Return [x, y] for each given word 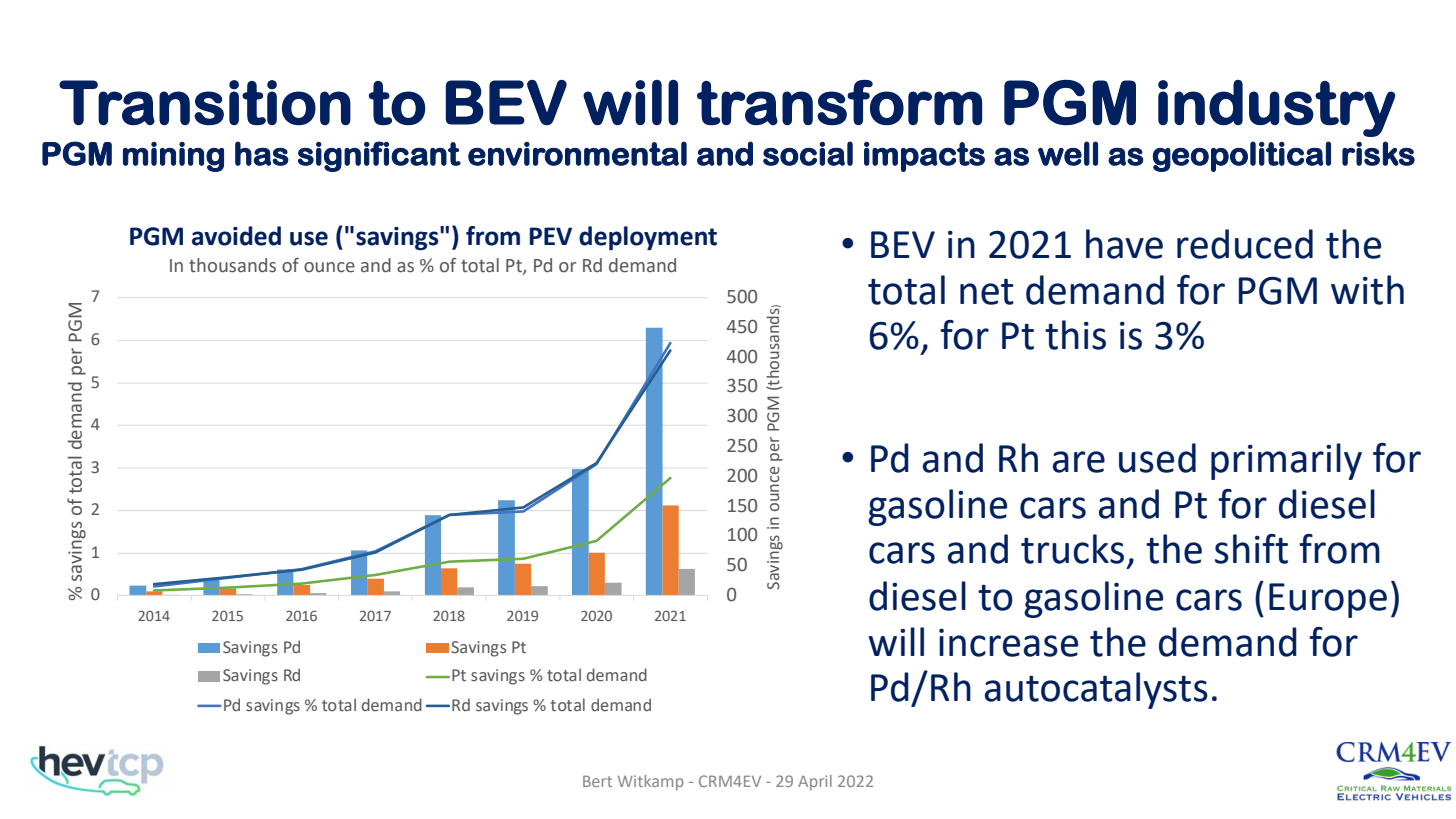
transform [839, 102]
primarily [1286, 461]
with [1367, 290]
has [262, 153]
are [1079, 462]
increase [1008, 643]
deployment [648, 238]
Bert [597, 781]
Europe [1328, 600]
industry [1277, 108]
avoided [236, 236]
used [1157, 458]
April [815, 782]
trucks [1072, 549]
